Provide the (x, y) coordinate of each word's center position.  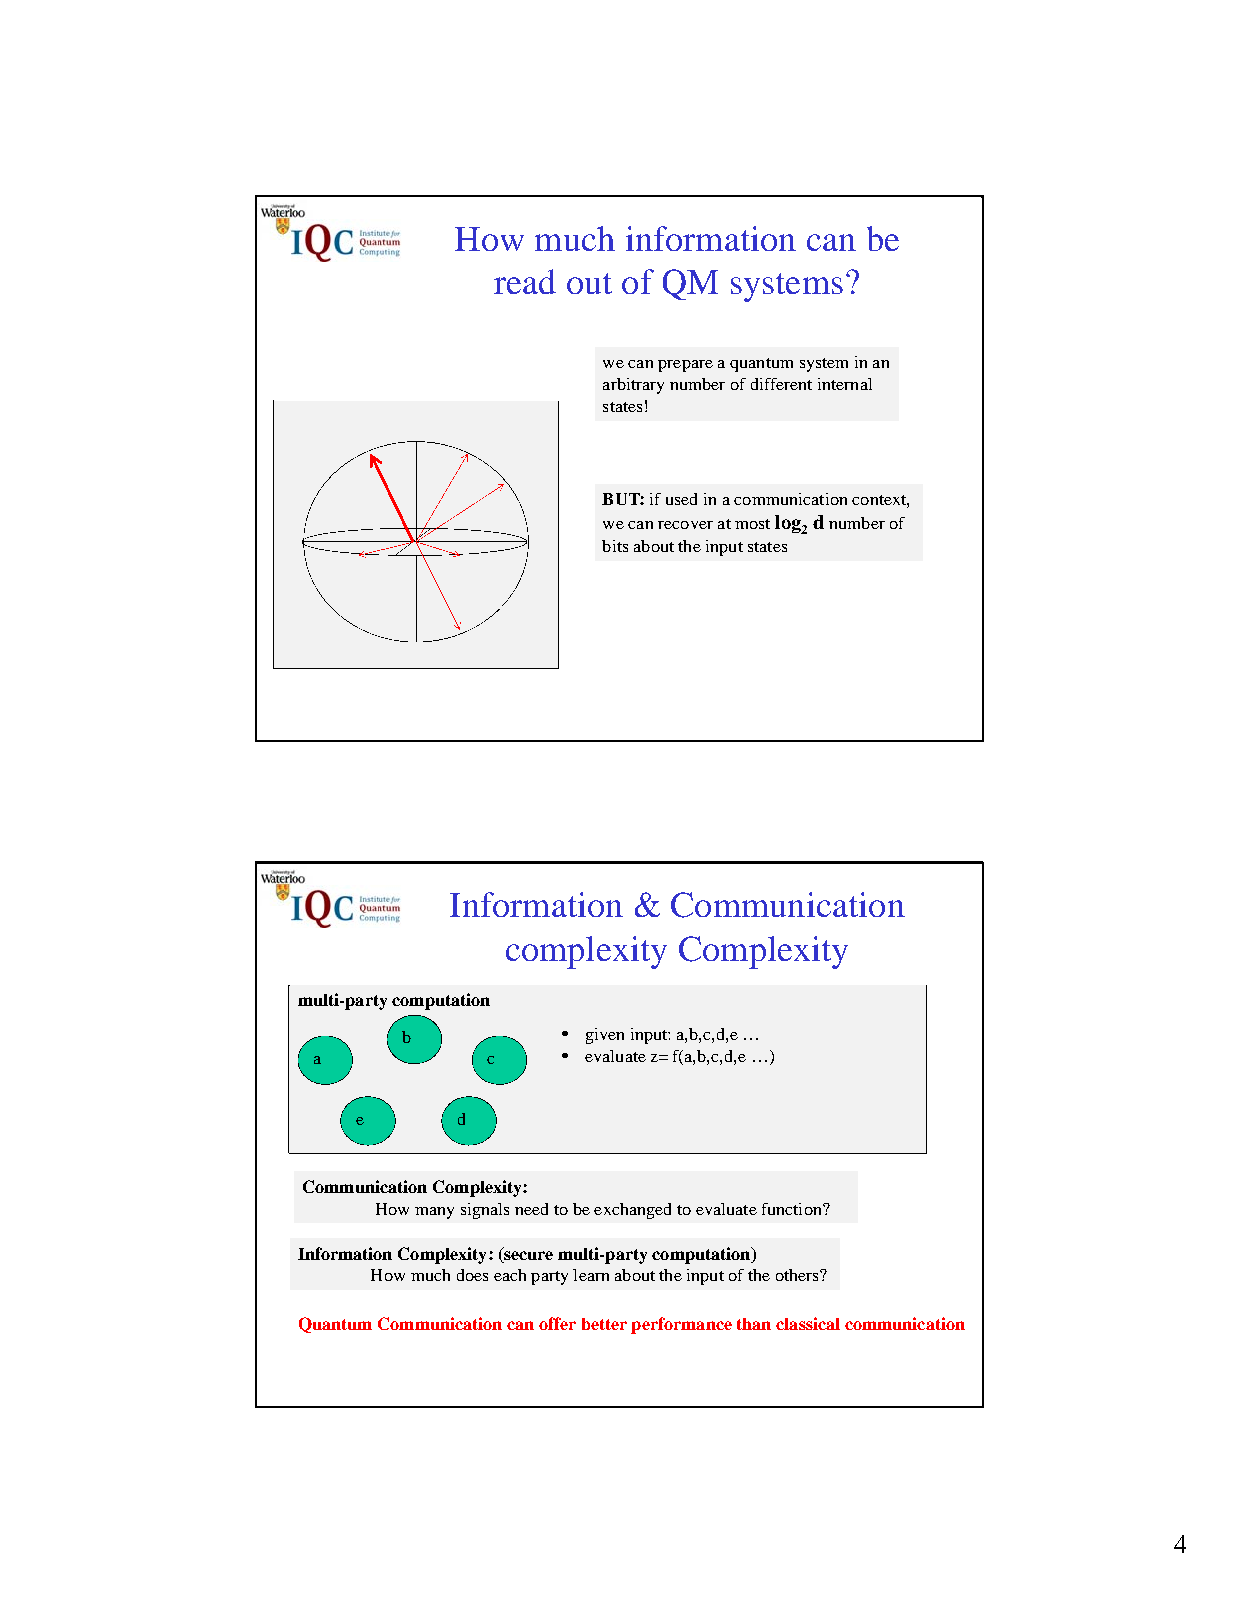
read (525, 281)
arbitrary (633, 386)
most (752, 524)
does (472, 1275)
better (604, 1324)
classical (808, 1323)
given (605, 1036)
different (781, 384)
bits (615, 546)
